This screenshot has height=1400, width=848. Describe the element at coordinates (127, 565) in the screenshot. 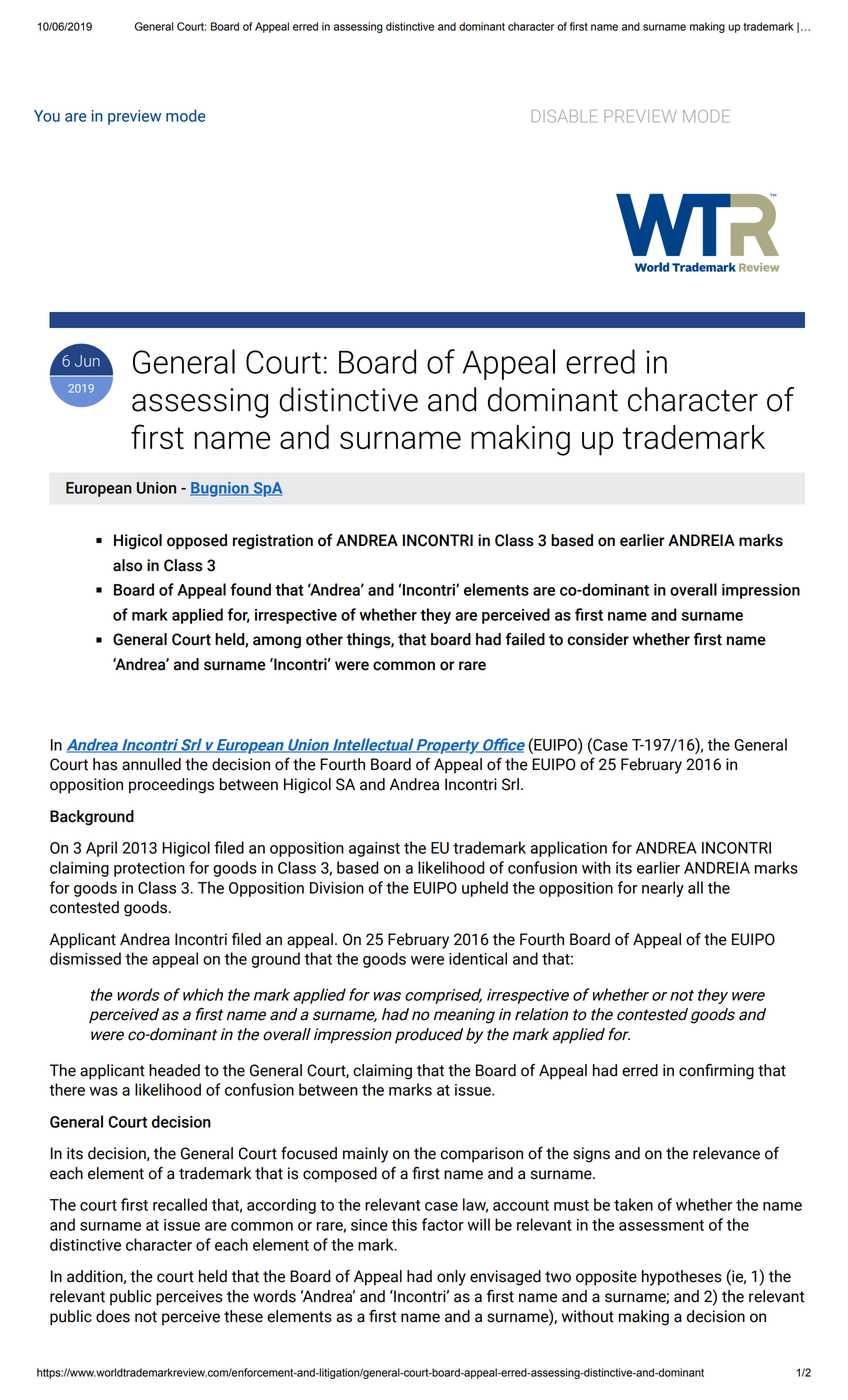

I see `also` at that location.
